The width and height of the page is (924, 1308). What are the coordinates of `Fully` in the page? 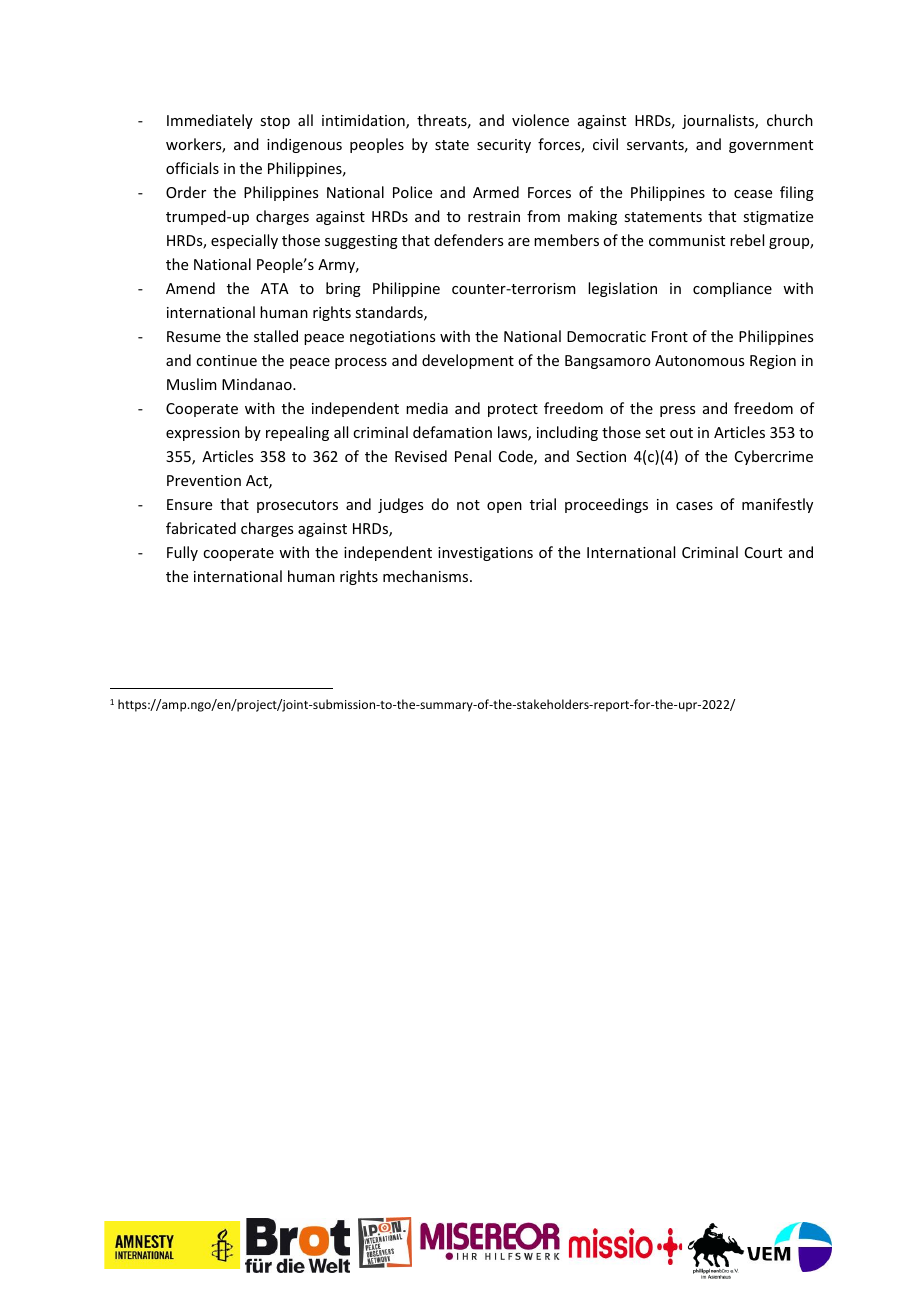 It's located at (182, 553).
